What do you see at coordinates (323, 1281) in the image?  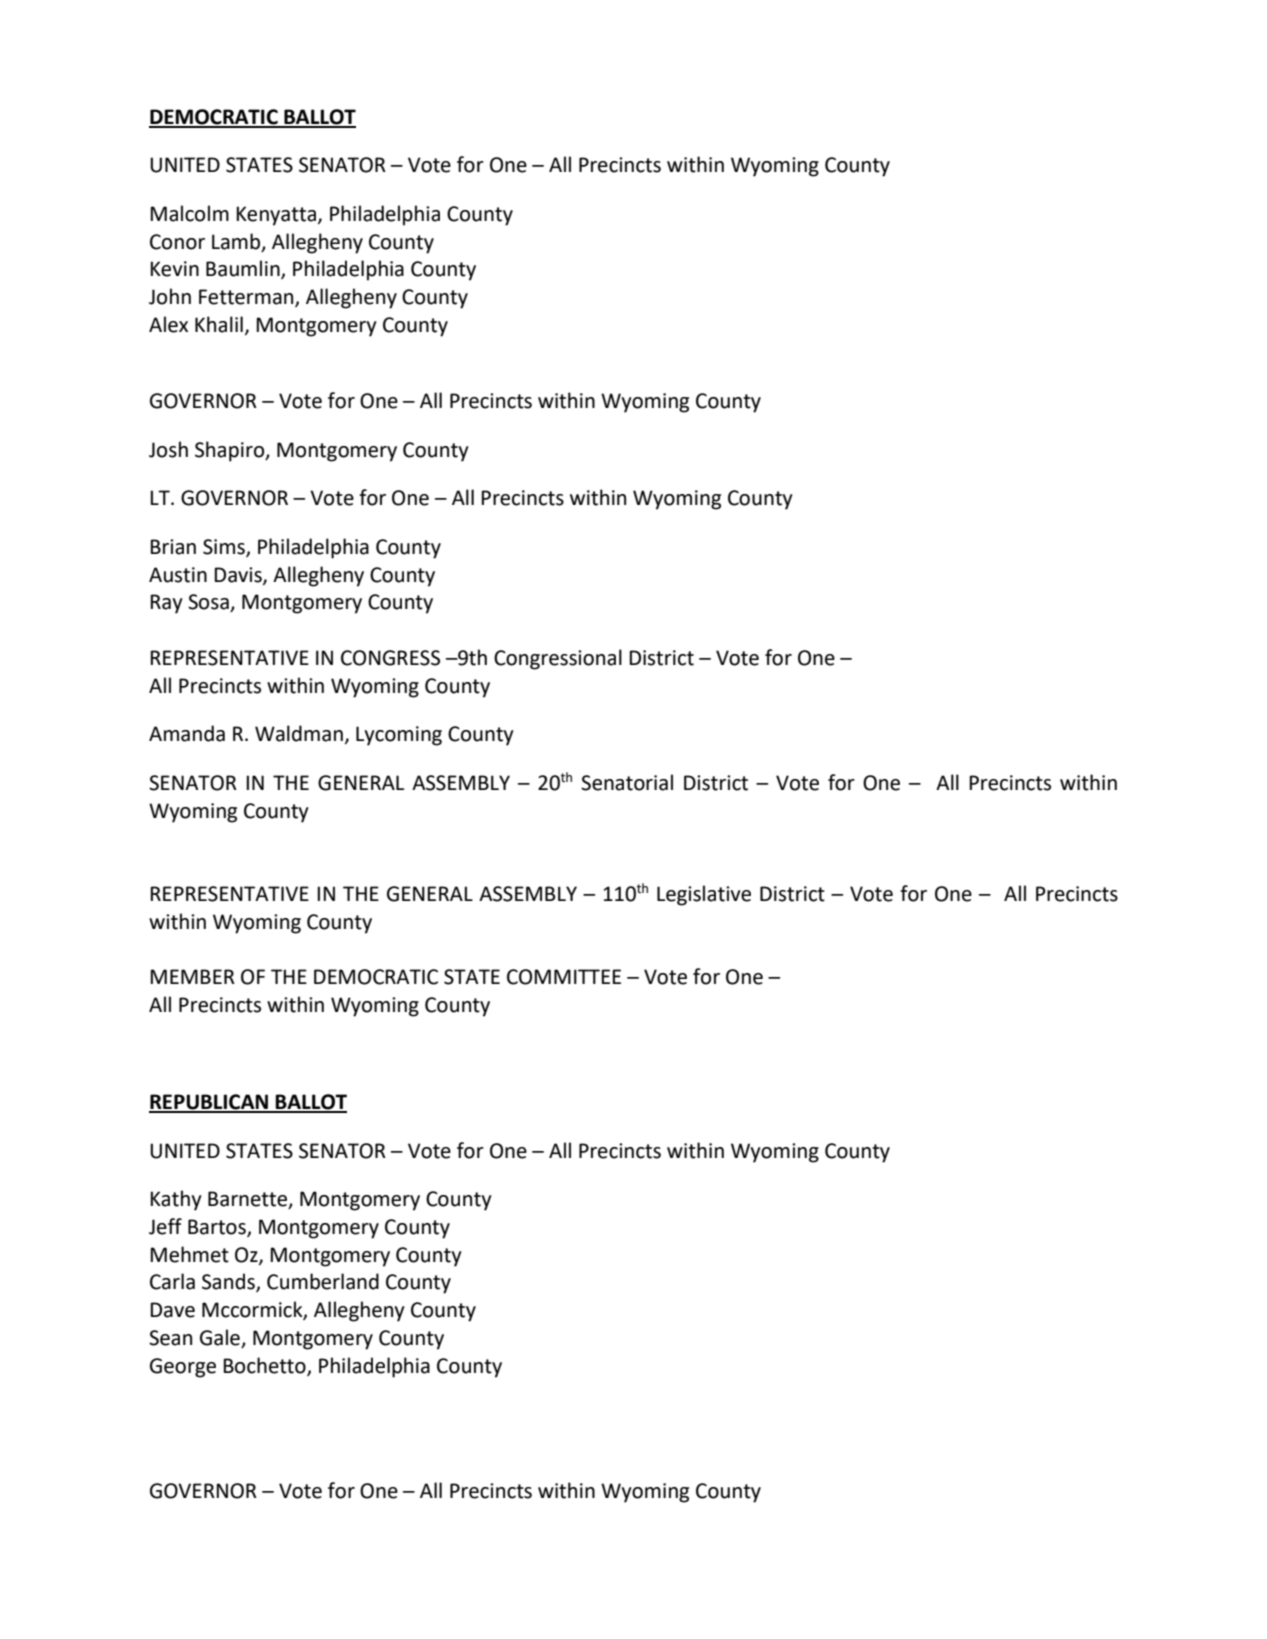 I see `Cumberland` at bounding box center [323, 1281].
